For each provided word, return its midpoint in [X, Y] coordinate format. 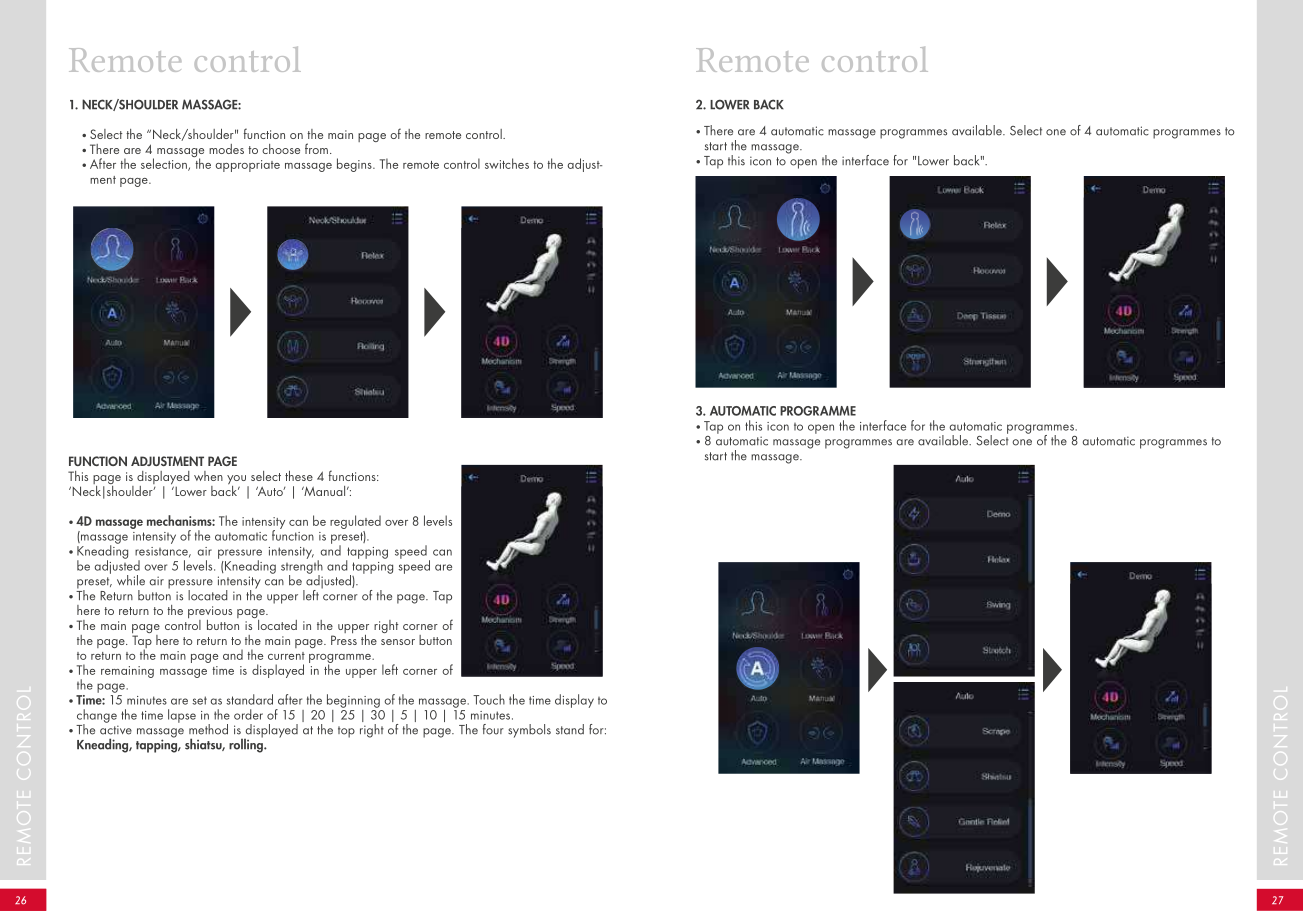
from [316, 148]
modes [226, 149]
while [131, 580]
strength [302, 567]
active [116, 730]
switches [507, 163]
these [299, 476]
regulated [355, 522]
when [208, 476]
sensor [398, 642]
